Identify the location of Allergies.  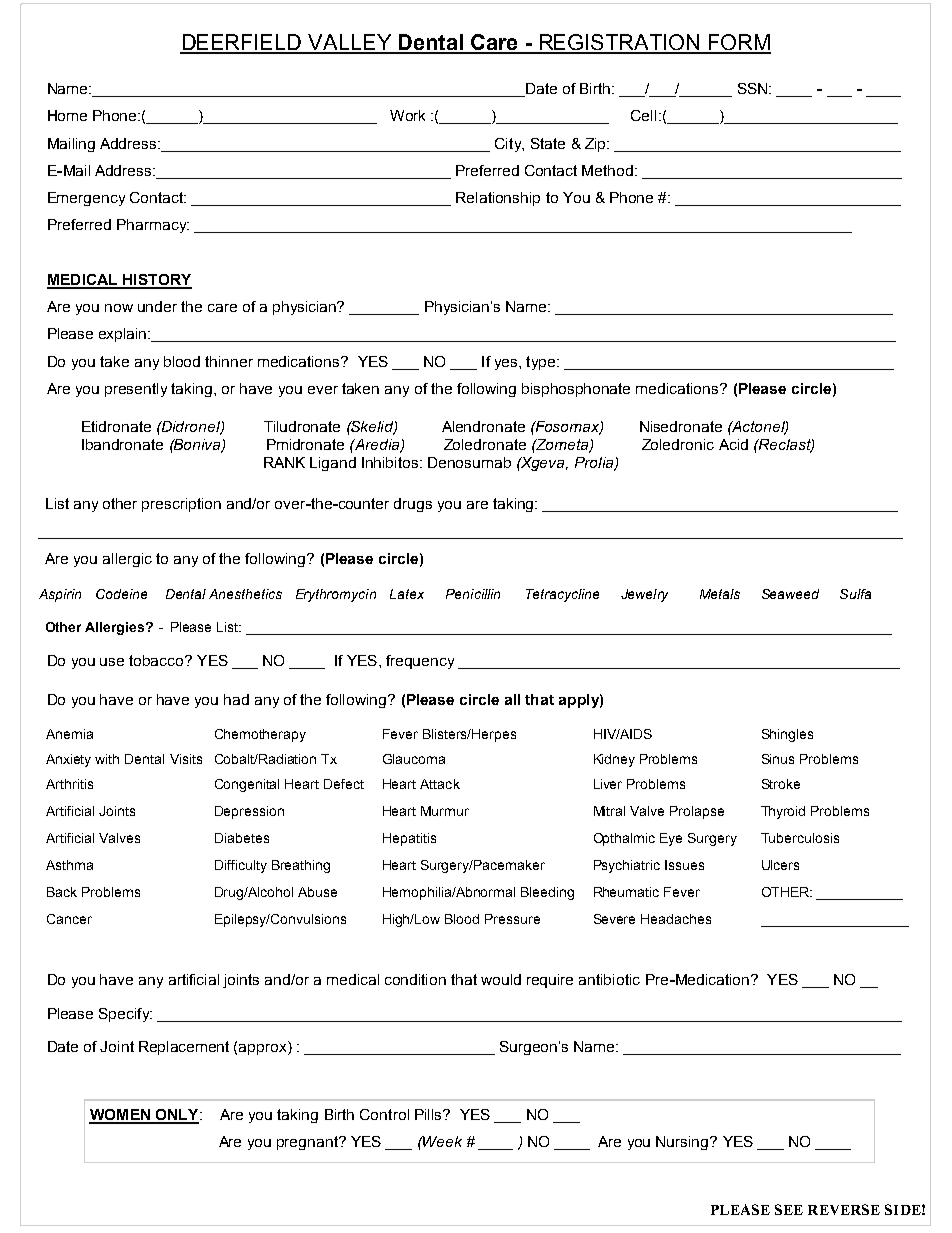
(116, 628).
